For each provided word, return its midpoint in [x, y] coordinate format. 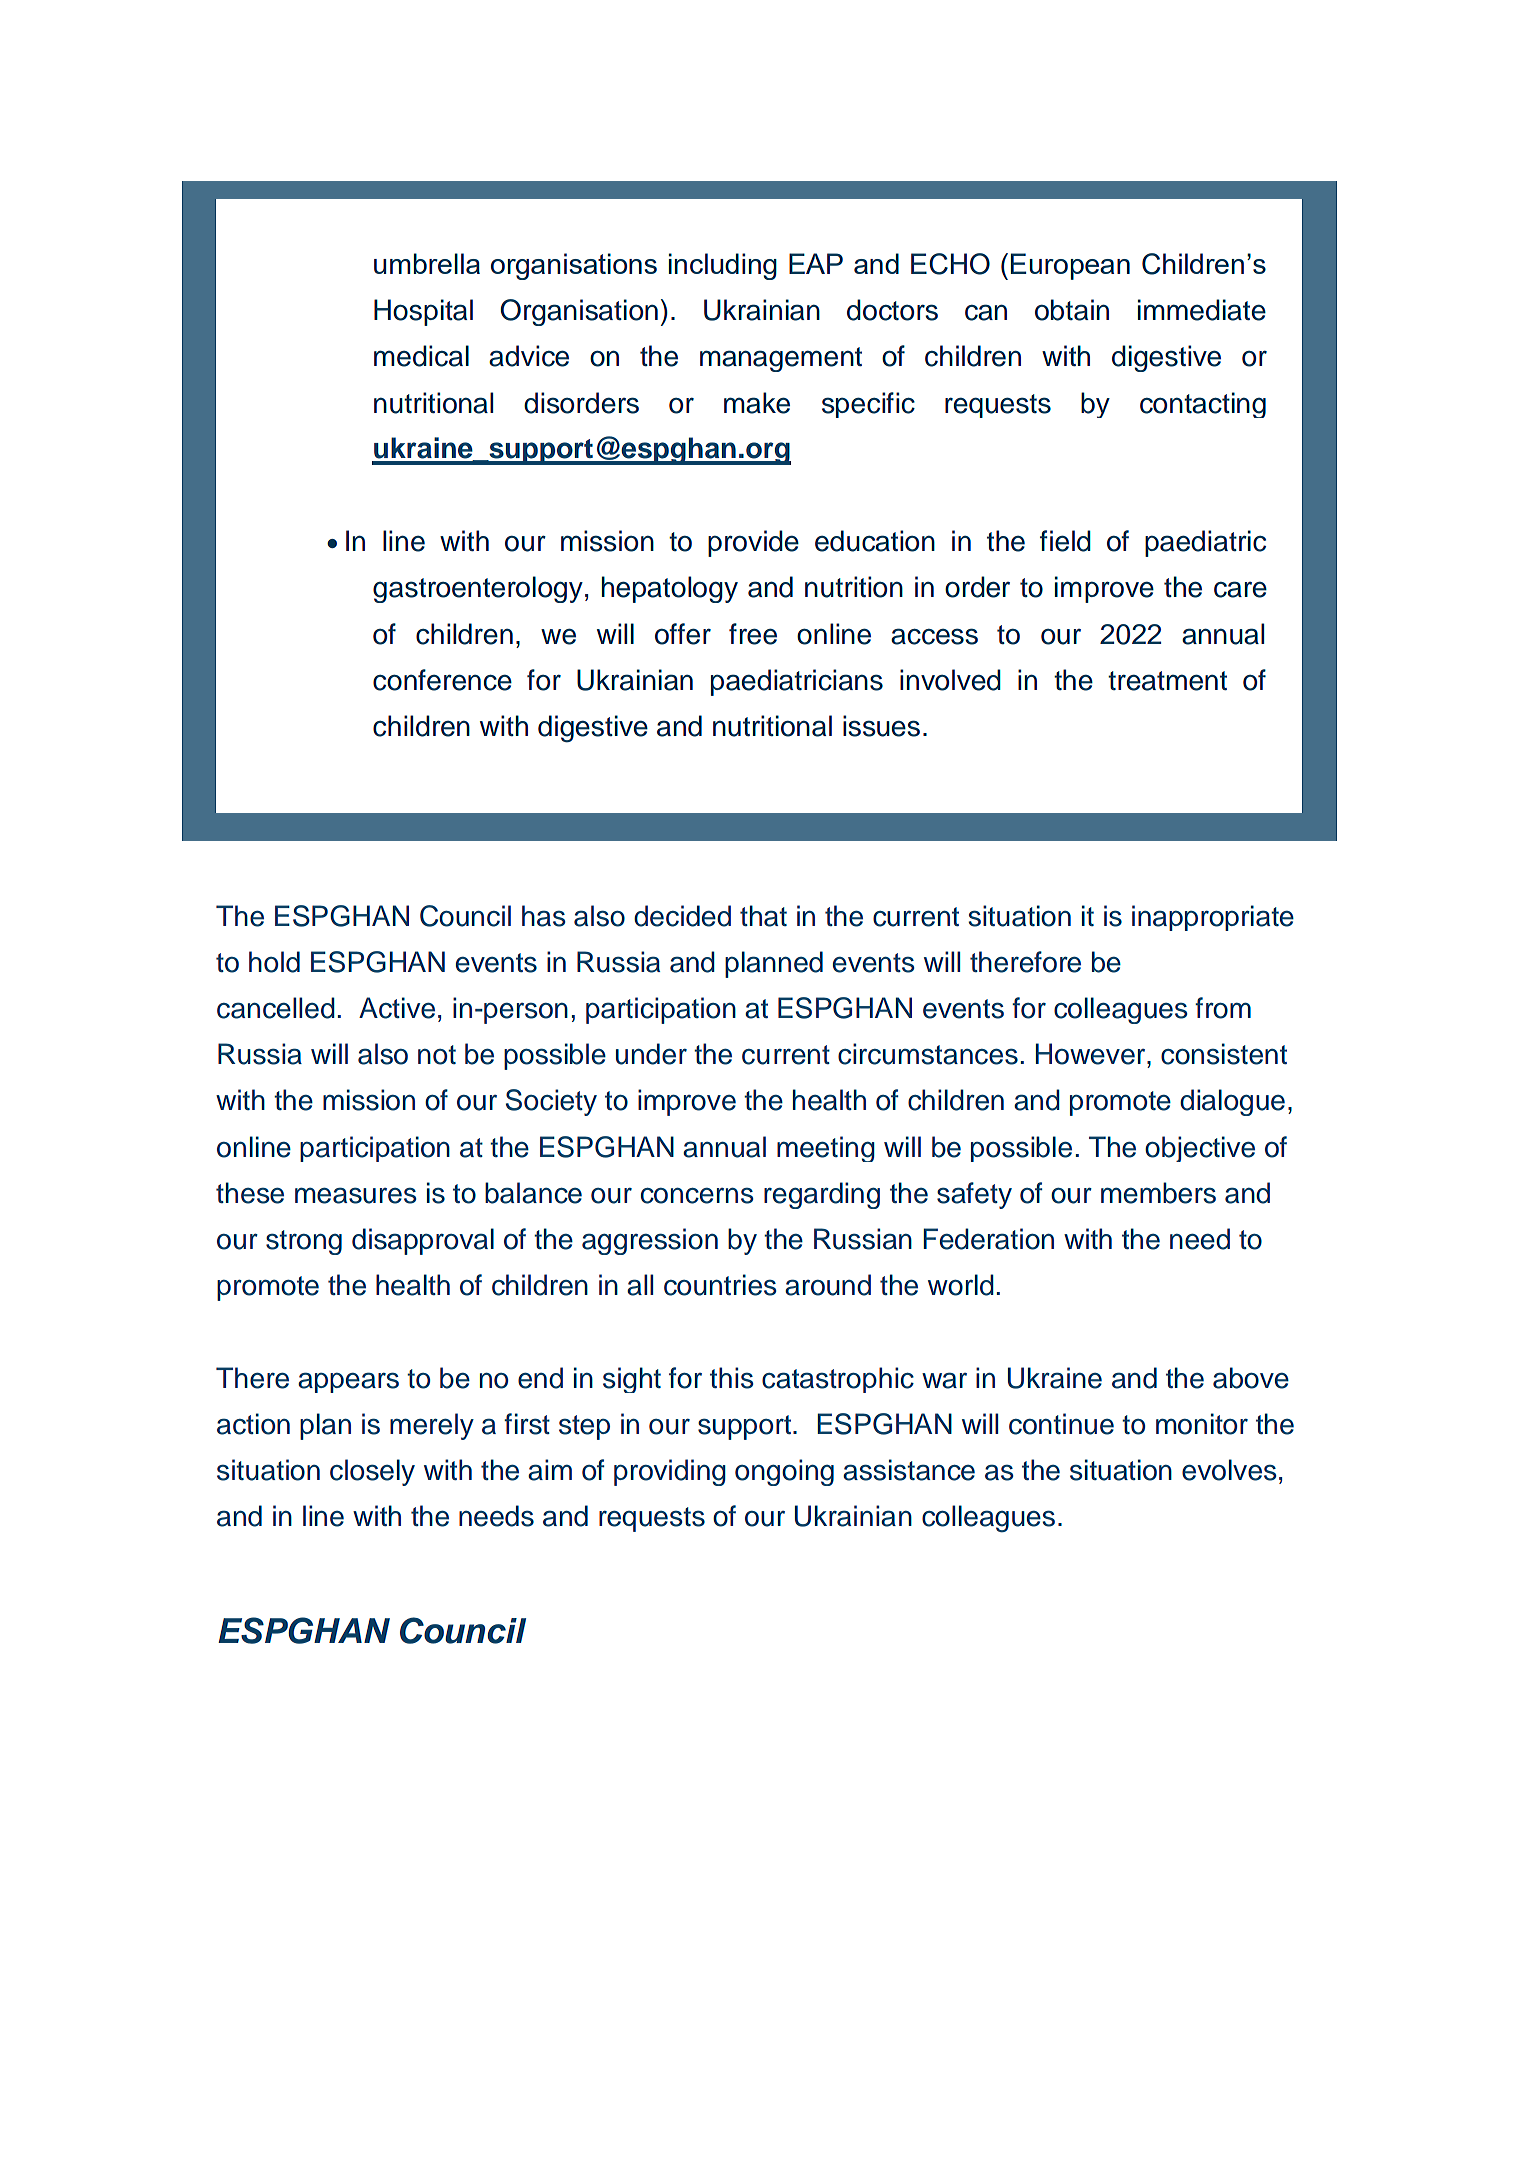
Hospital [423, 312]
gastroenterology [478, 589]
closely [372, 1472]
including [723, 266]
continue [1061, 1424]
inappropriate [1213, 918]
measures [355, 1195]
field [1065, 541]
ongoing [784, 1472]
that [763, 916]
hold [274, 962]
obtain [1072, 310]
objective [1200, 1149]
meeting [826, 1149]
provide [753, 543]
